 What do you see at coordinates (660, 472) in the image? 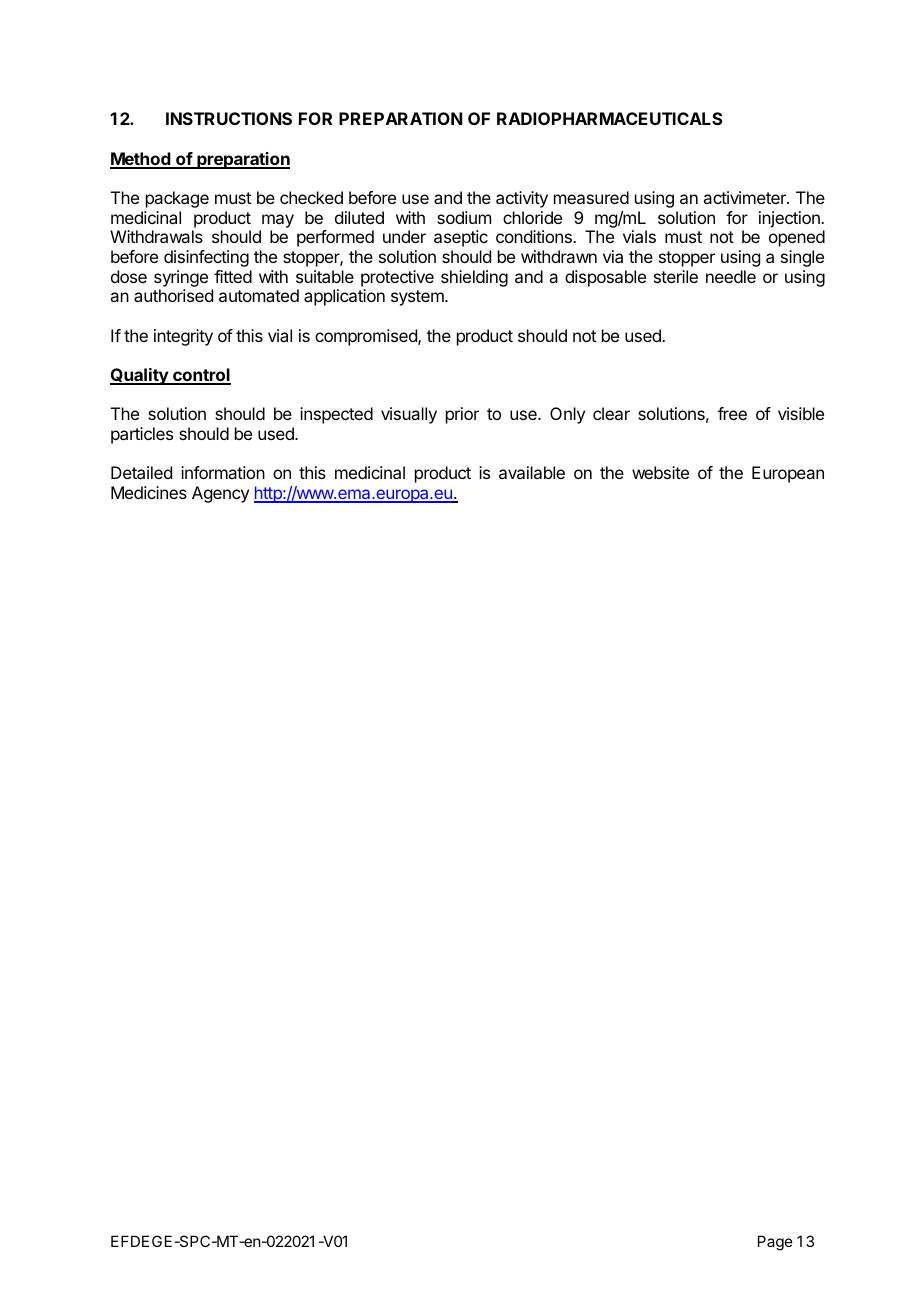
I see `website` at bounding box center [660, 472].
